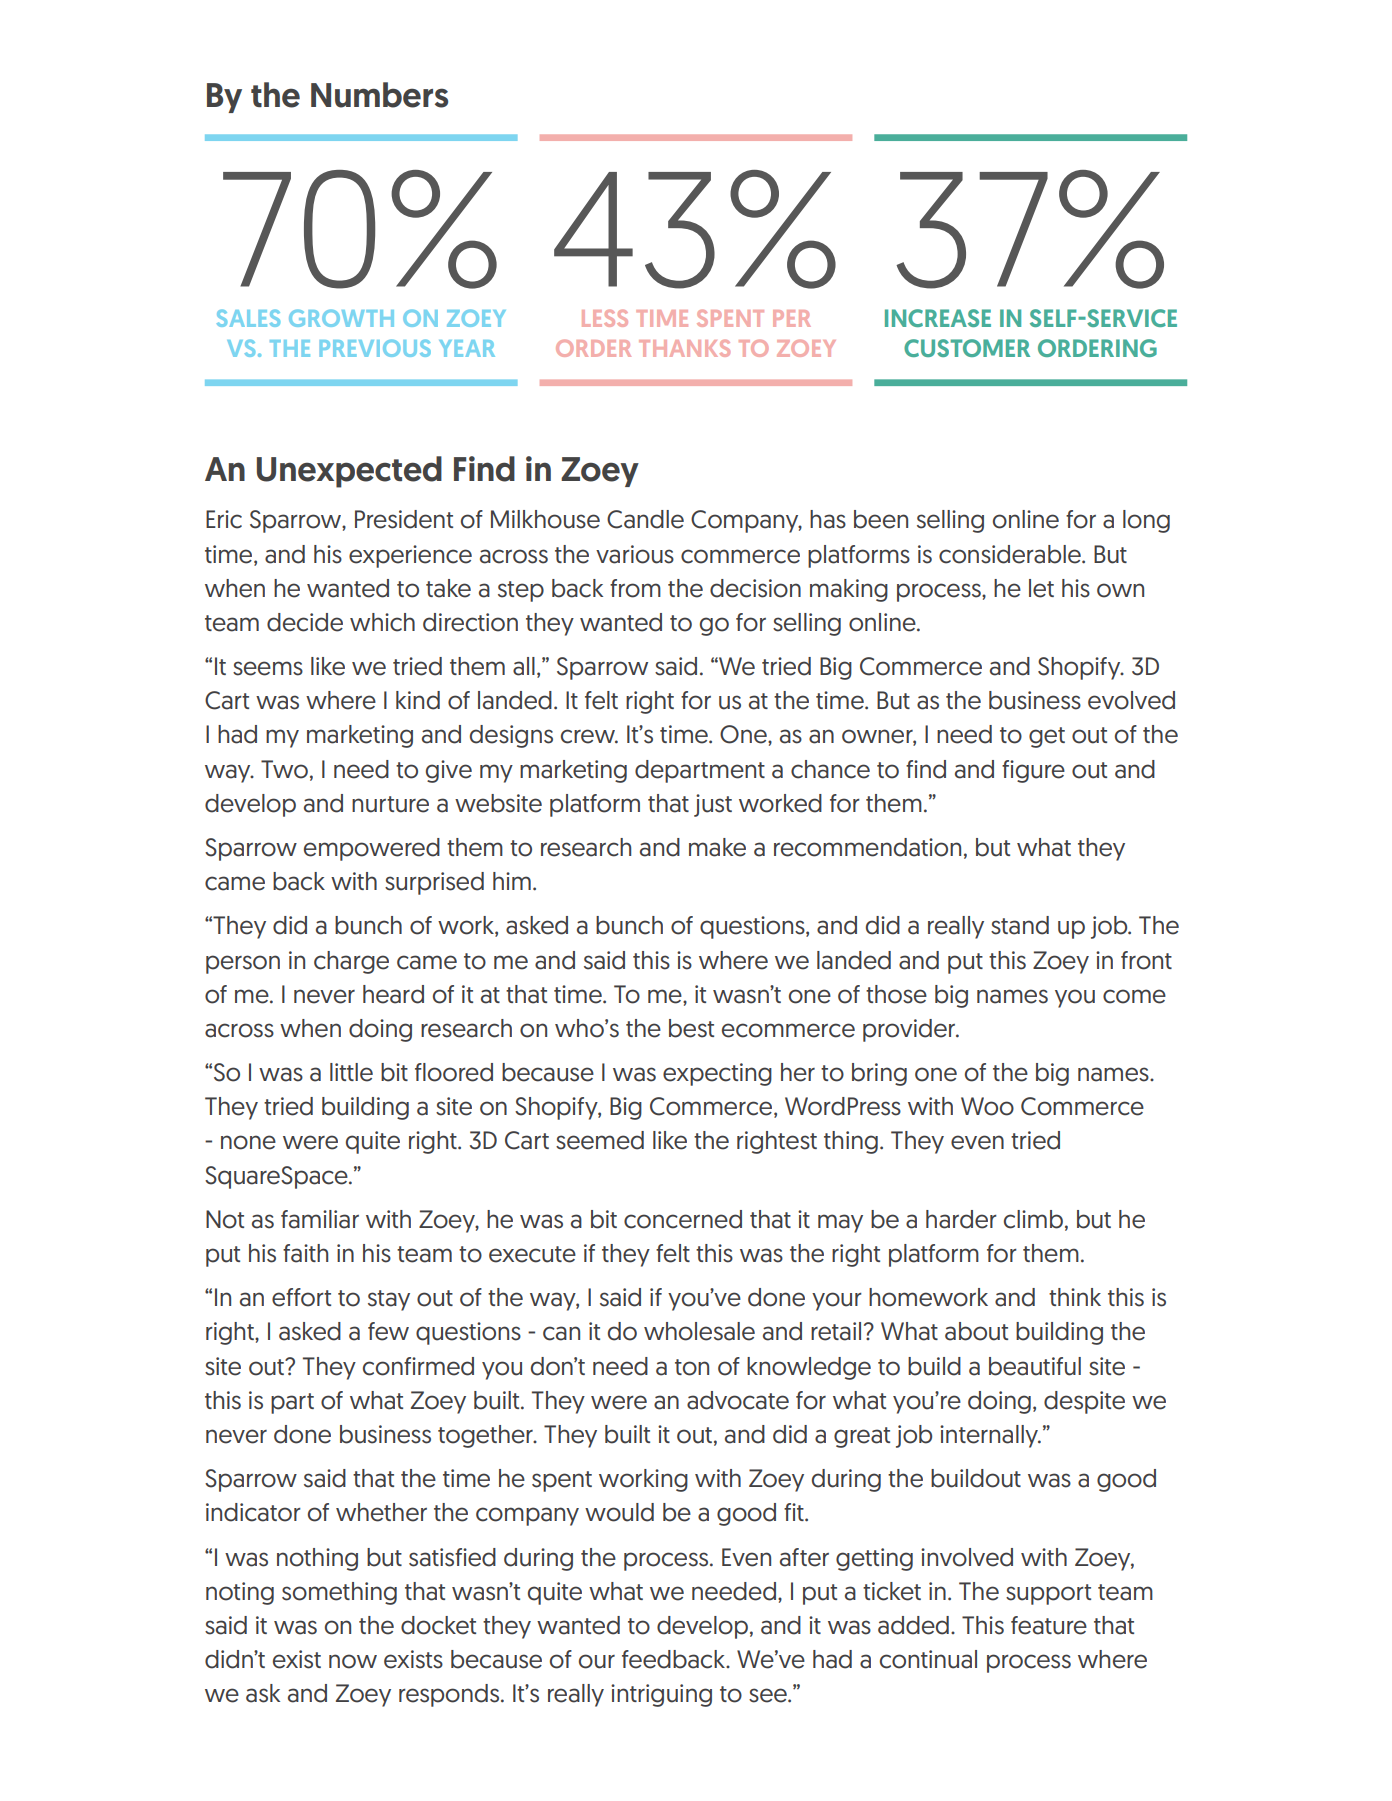  I want to click on docket, so click(438, 1625).
